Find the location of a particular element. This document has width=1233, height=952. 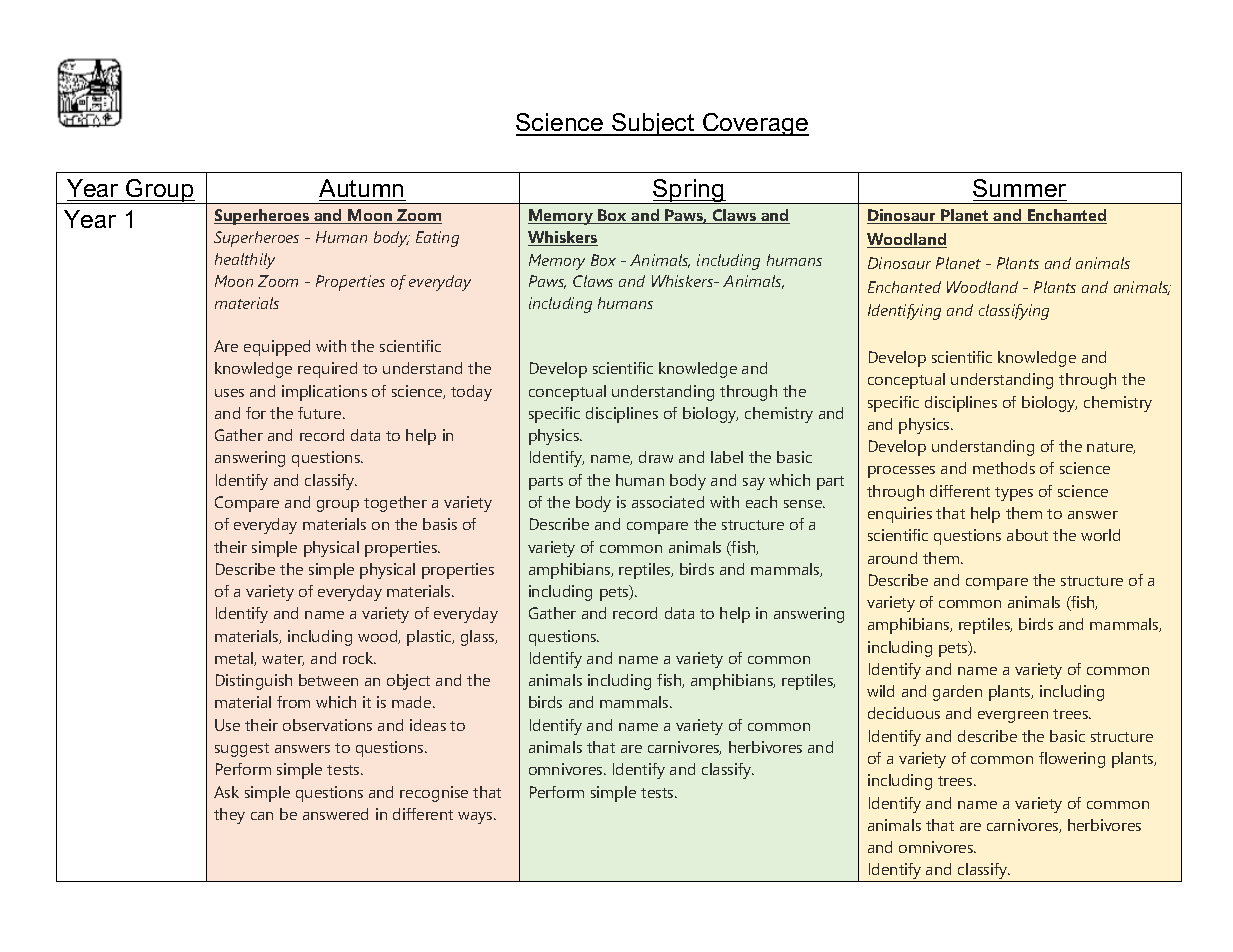

types is located at coordinates (1014, 494).
